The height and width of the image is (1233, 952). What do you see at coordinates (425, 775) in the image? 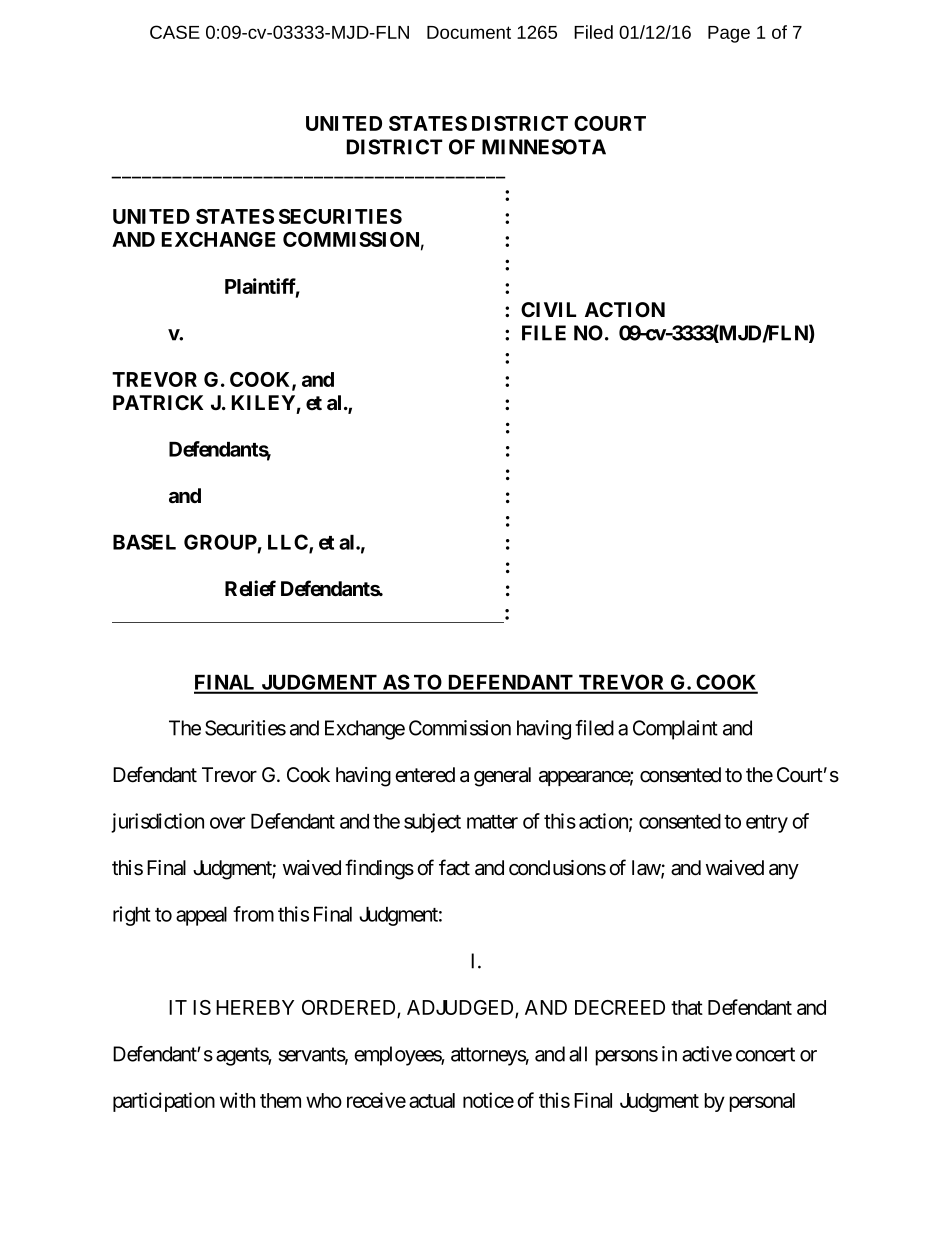
I see `entered` at bounding box center [425, 775].
